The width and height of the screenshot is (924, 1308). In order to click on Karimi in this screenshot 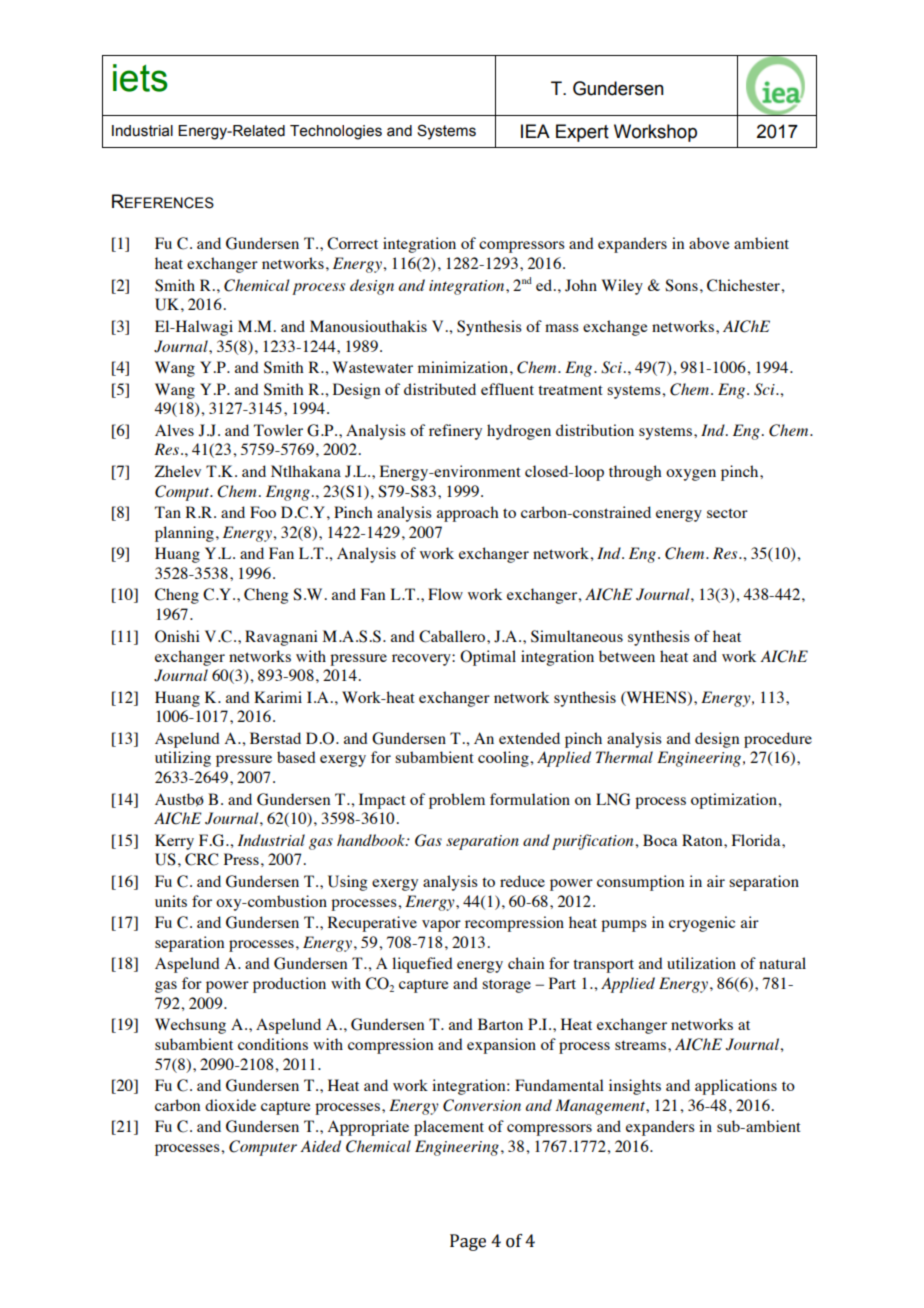, I will do `click(278, 697)`.
